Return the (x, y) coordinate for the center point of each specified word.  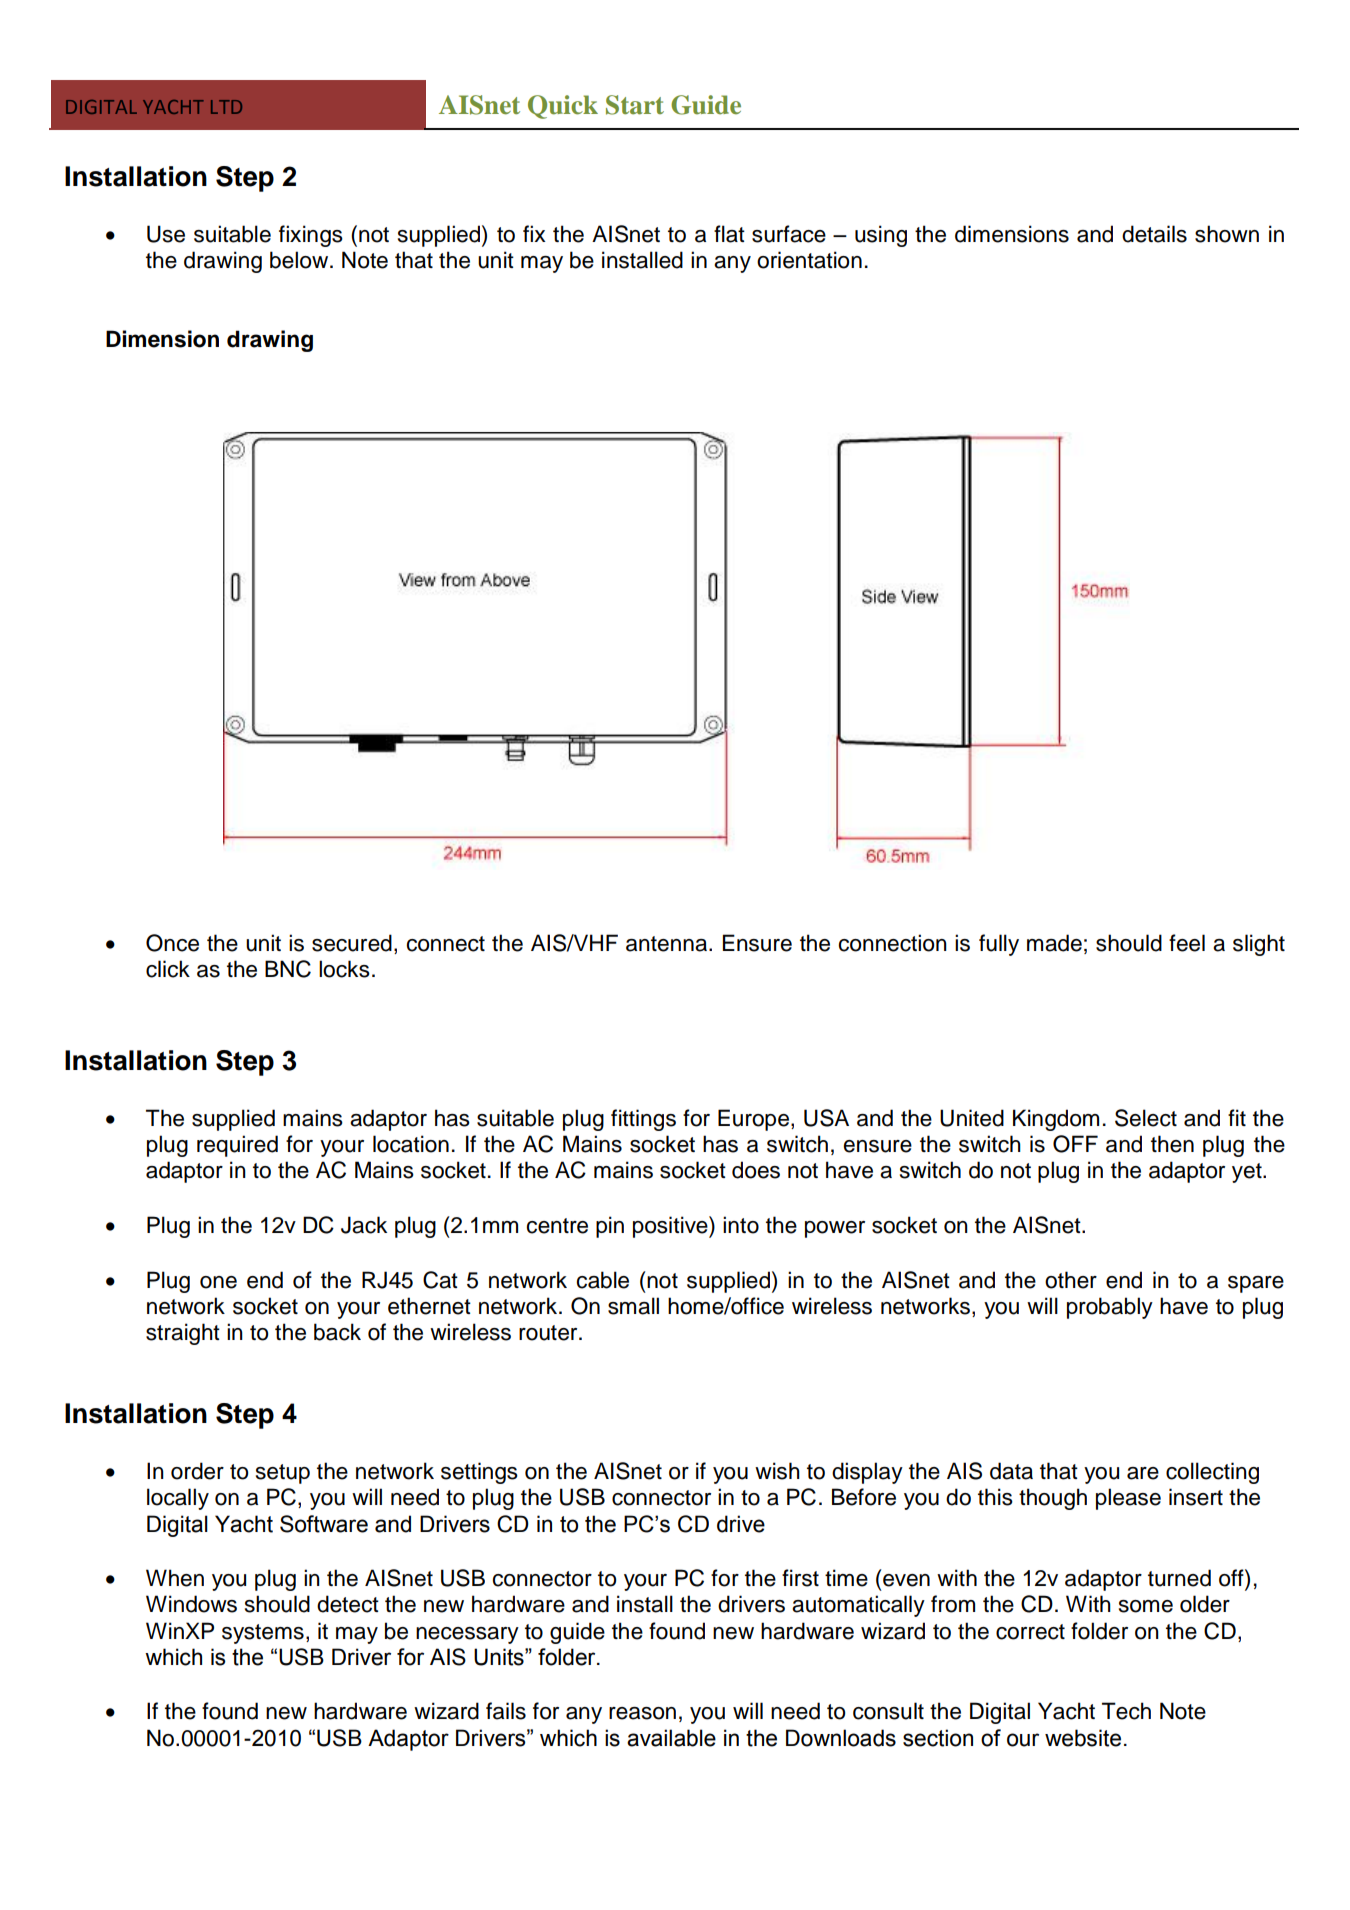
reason (642, 1713)
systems (263, 1634)
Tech (1126, 1711)
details (1154, 234)
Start (635, 105)
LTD (226, 107)
